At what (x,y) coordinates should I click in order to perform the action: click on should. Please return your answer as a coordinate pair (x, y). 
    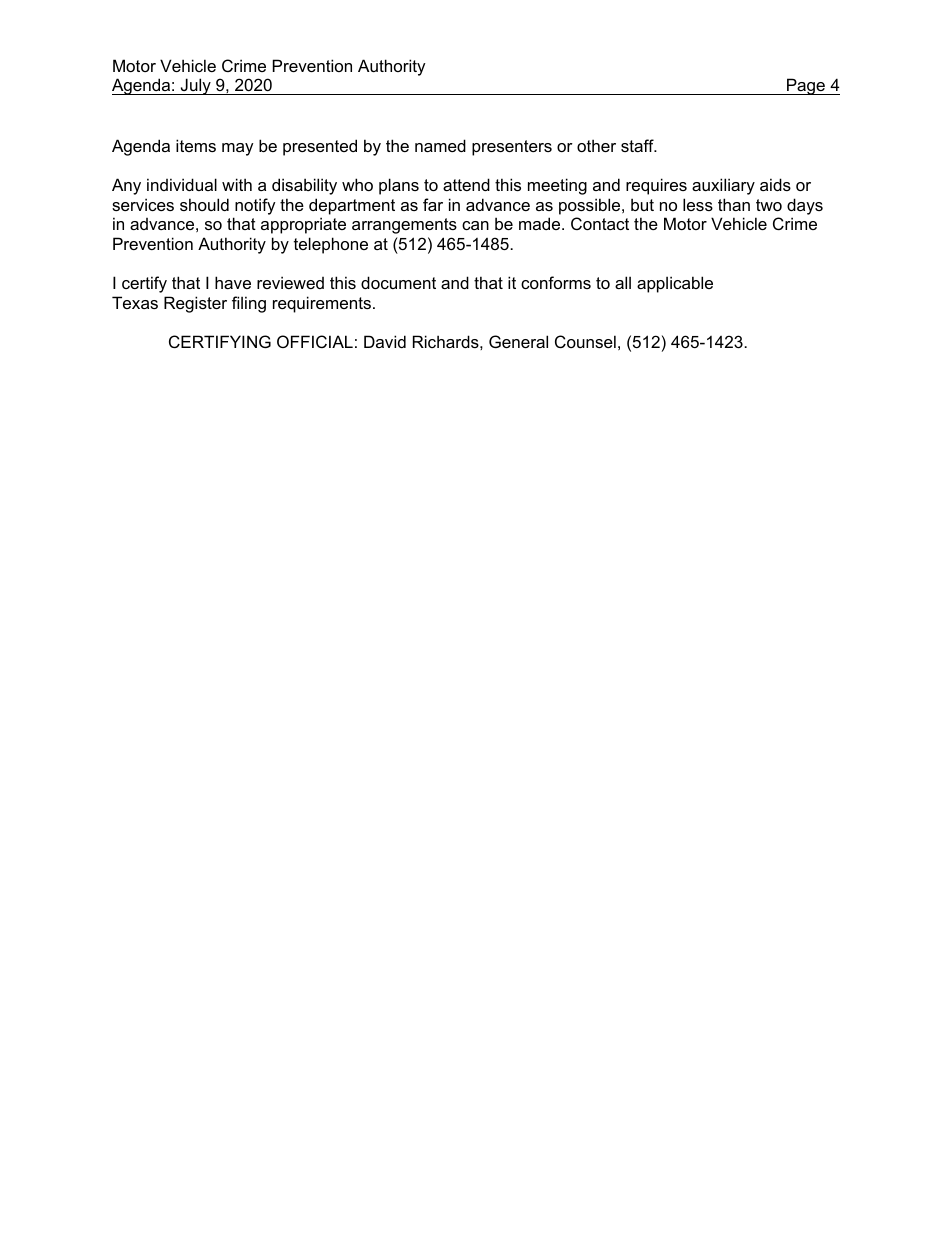
    Looking at the image, I should click on (204, 204).
